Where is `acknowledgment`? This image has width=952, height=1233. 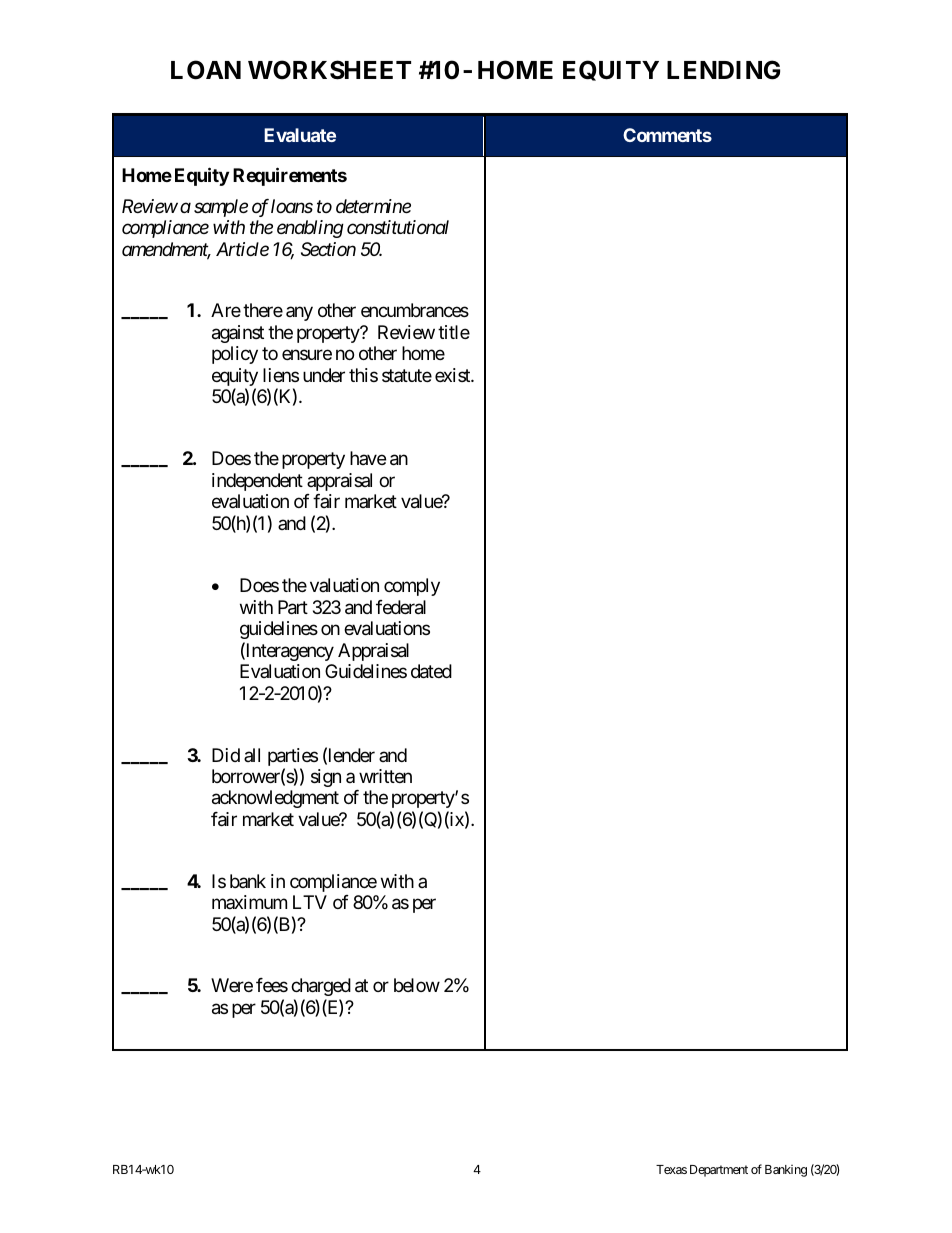
acknowledgment is located at coordinates (275, 799).
